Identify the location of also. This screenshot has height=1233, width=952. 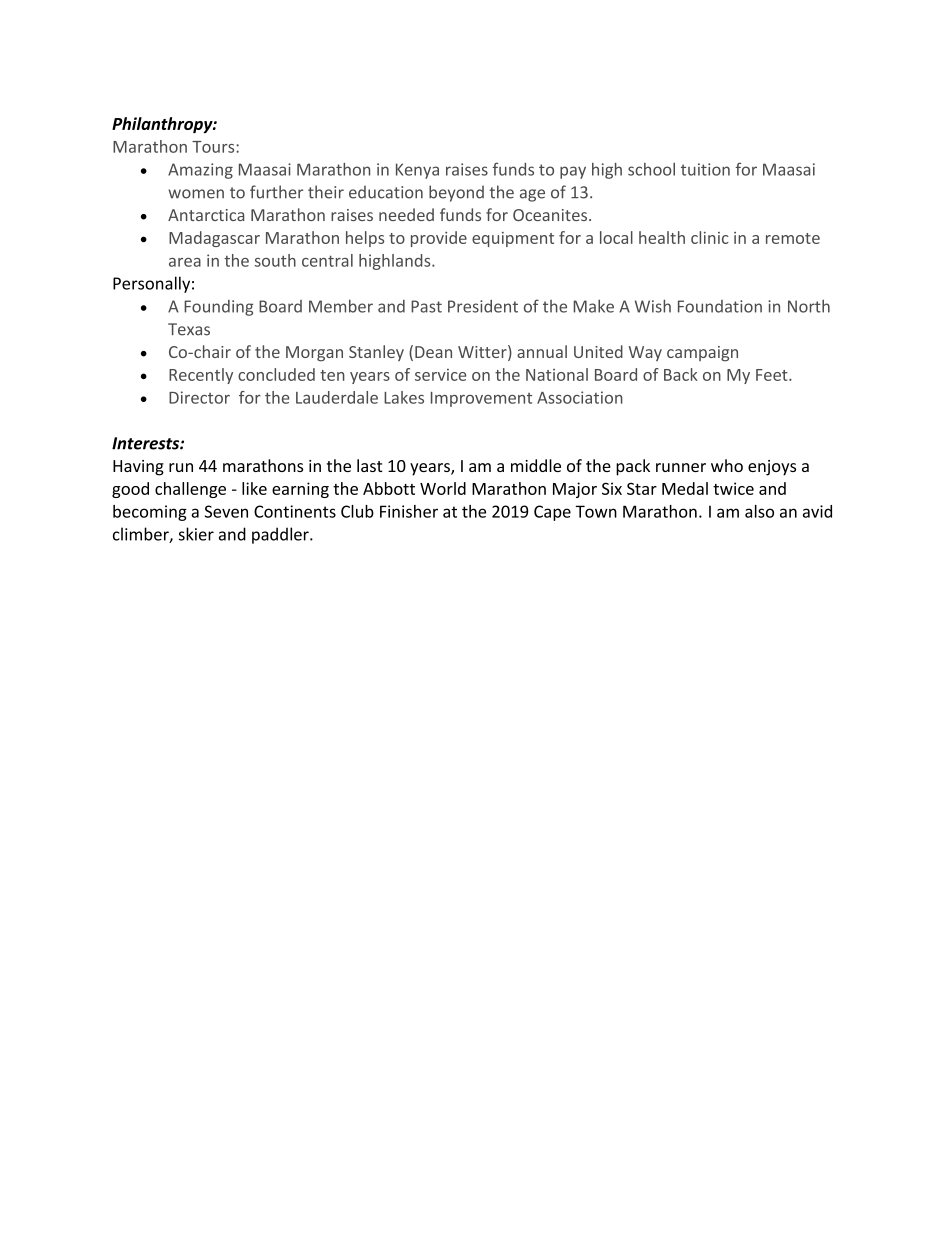
(759, 511).
